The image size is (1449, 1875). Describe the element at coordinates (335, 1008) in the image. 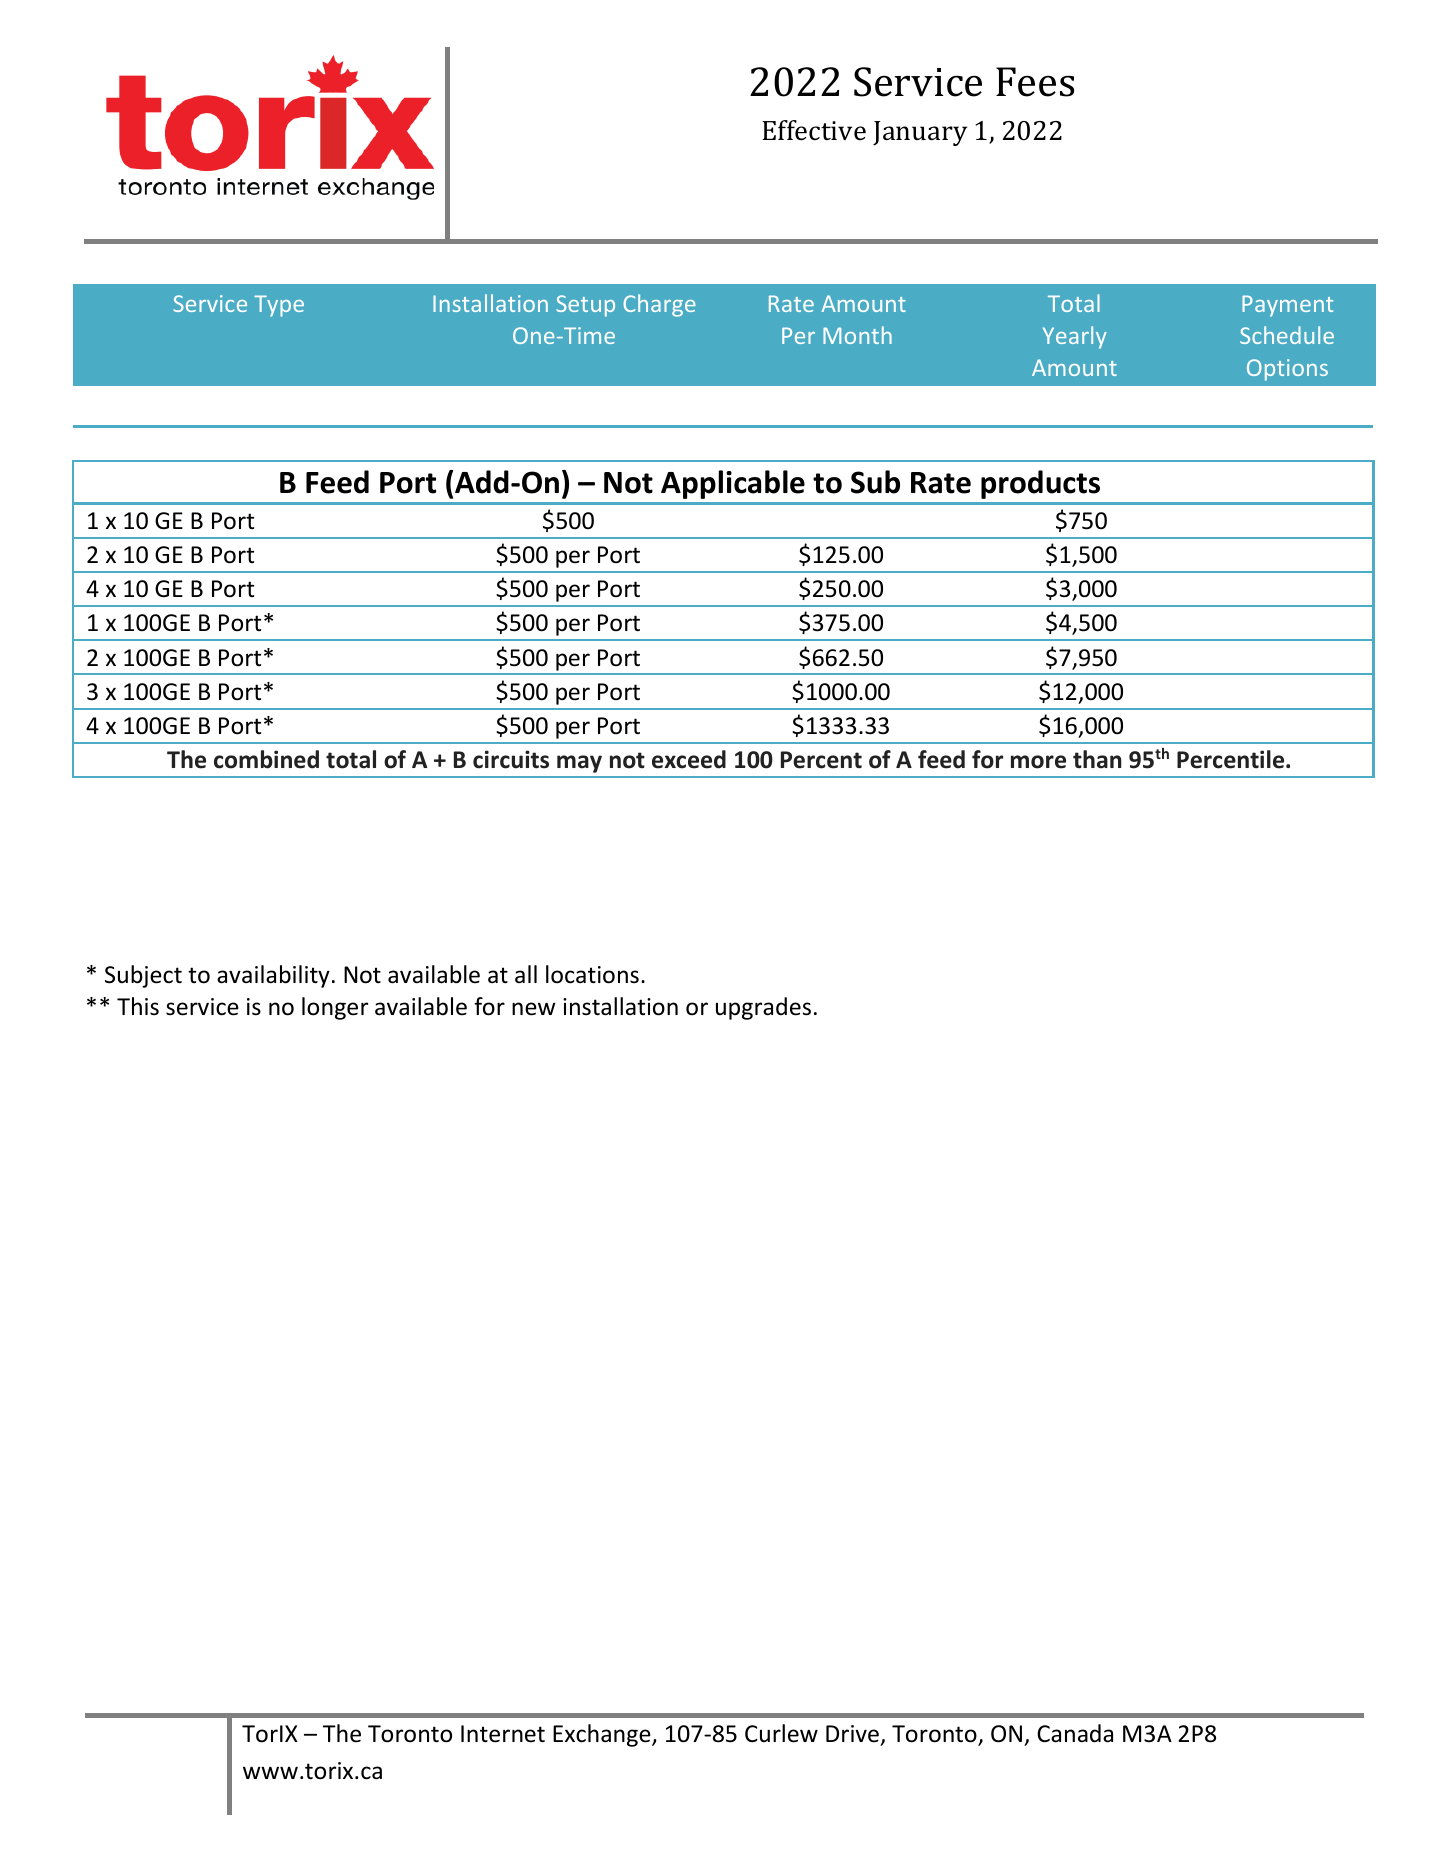

I see `longer` at that location.
